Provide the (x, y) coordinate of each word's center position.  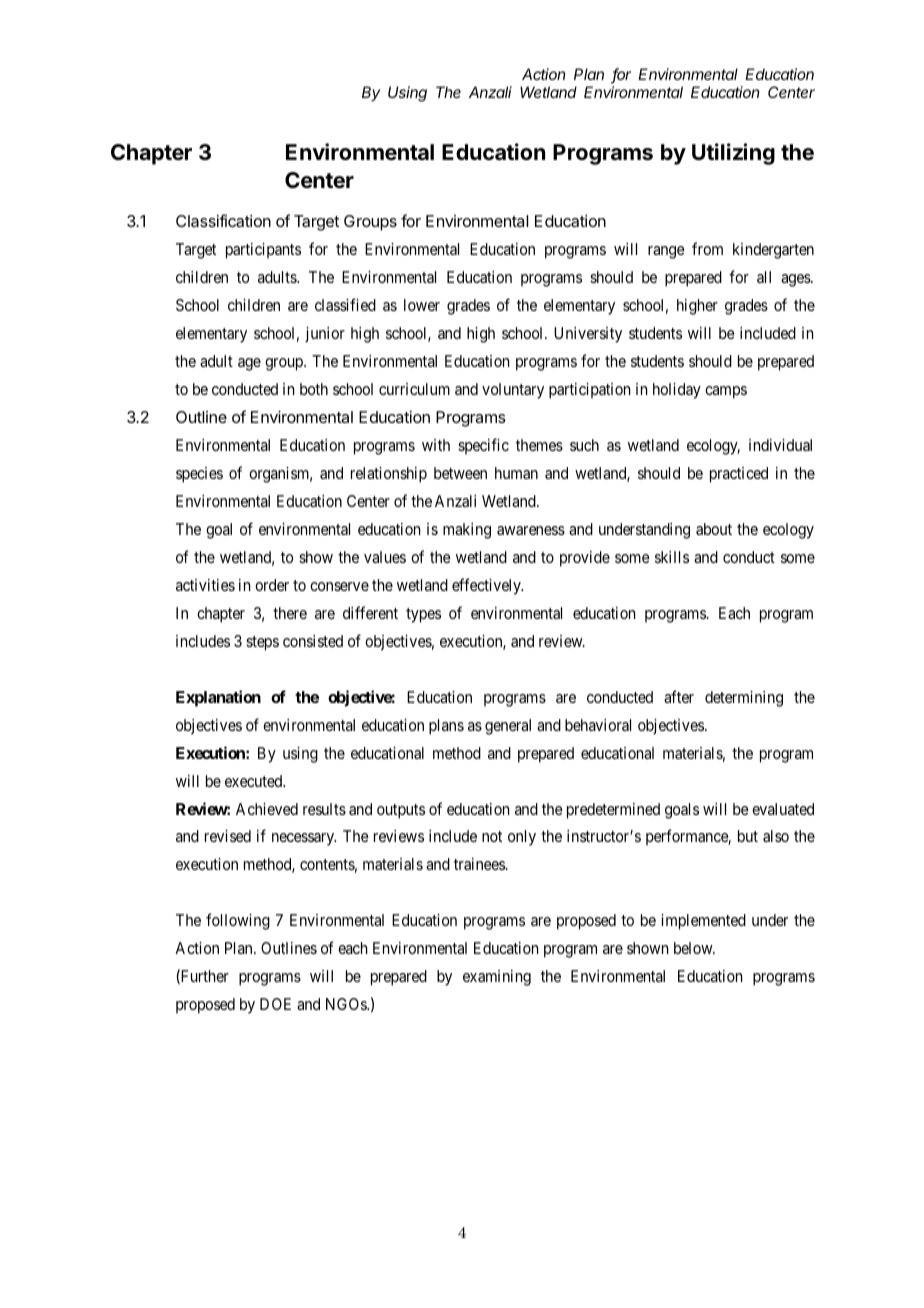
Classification (223, 220)
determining (744, 699)
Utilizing (733, 154)
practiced (739, 475)
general (508, 727)
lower (422, 305)
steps (262, 643)
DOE (275, 1004)
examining (497, 978)
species (199, 475)
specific (483, 446)
